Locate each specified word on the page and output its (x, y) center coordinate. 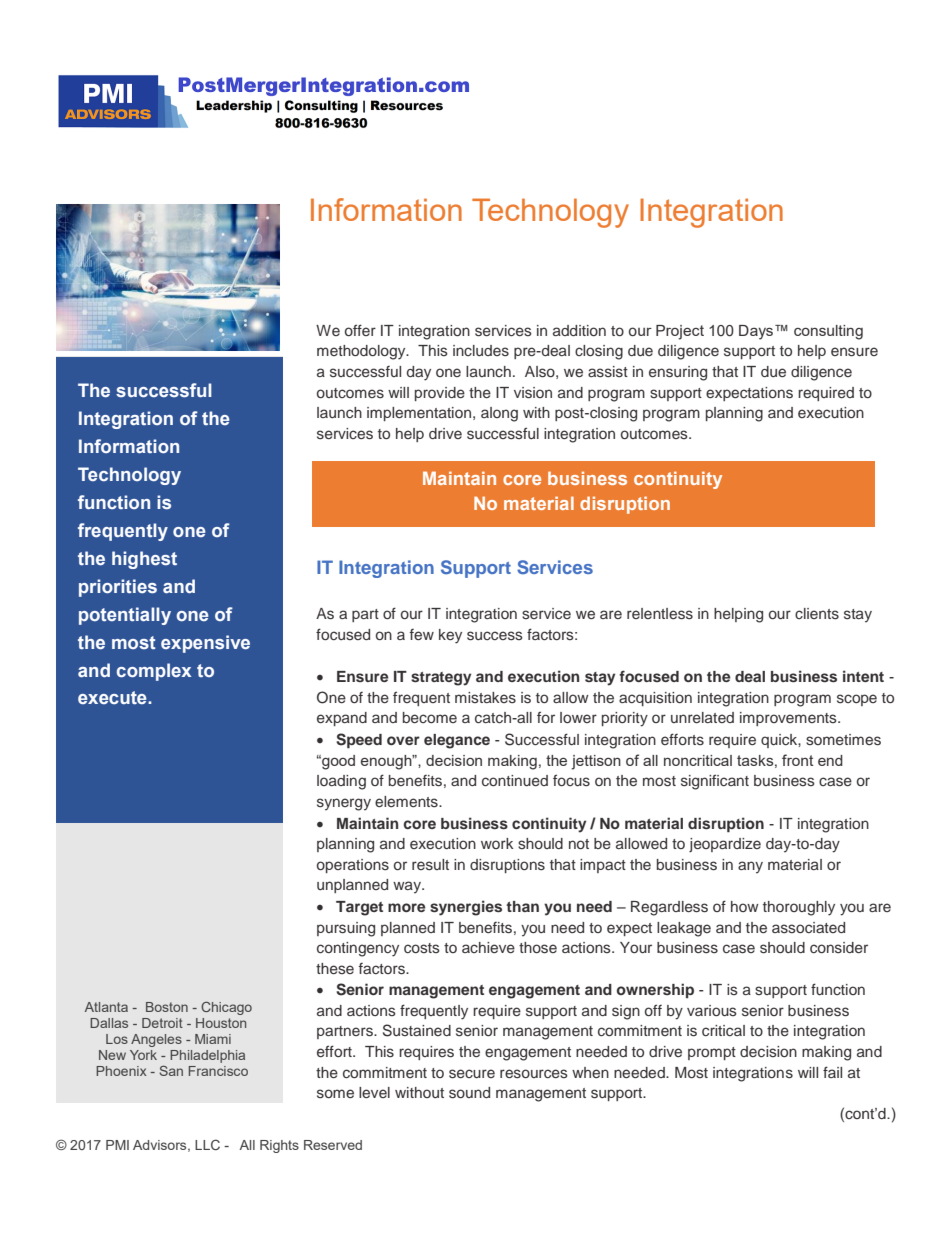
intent (863, 676)
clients (817, 614)
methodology (362, 352)
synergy (344, 804)
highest (144, 560)
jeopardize (725, 845)
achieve (488, 947)
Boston (167, 1007)
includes (481, 351)
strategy (441, 679)
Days (757, 332)
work (497, 843)
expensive (205, 644)
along (499, 414)
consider (839, 948)
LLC (207, 1144)
